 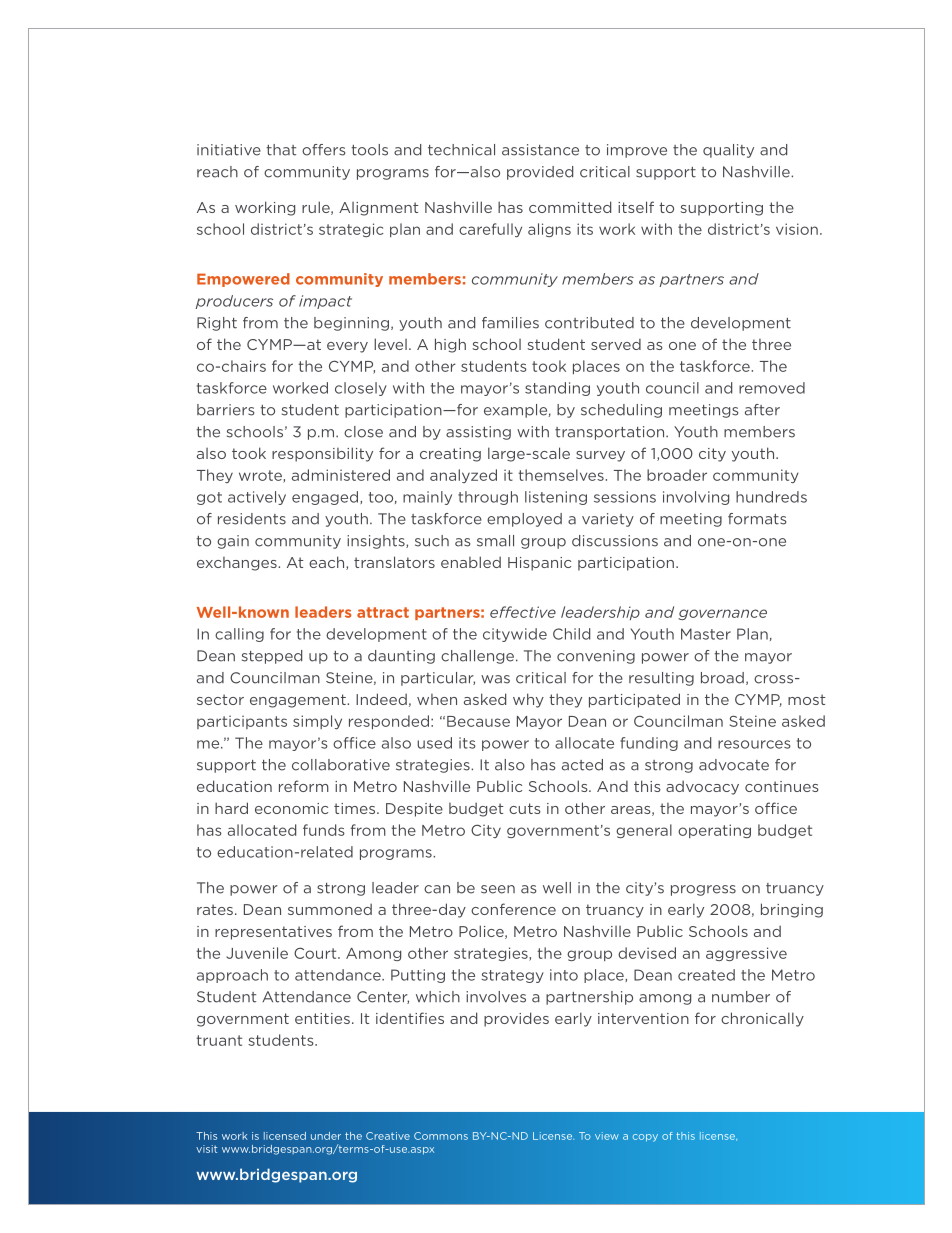 What do you see at coordinates (540, 173) in the image?
I see `provided` at bounding box center [540, 173].
